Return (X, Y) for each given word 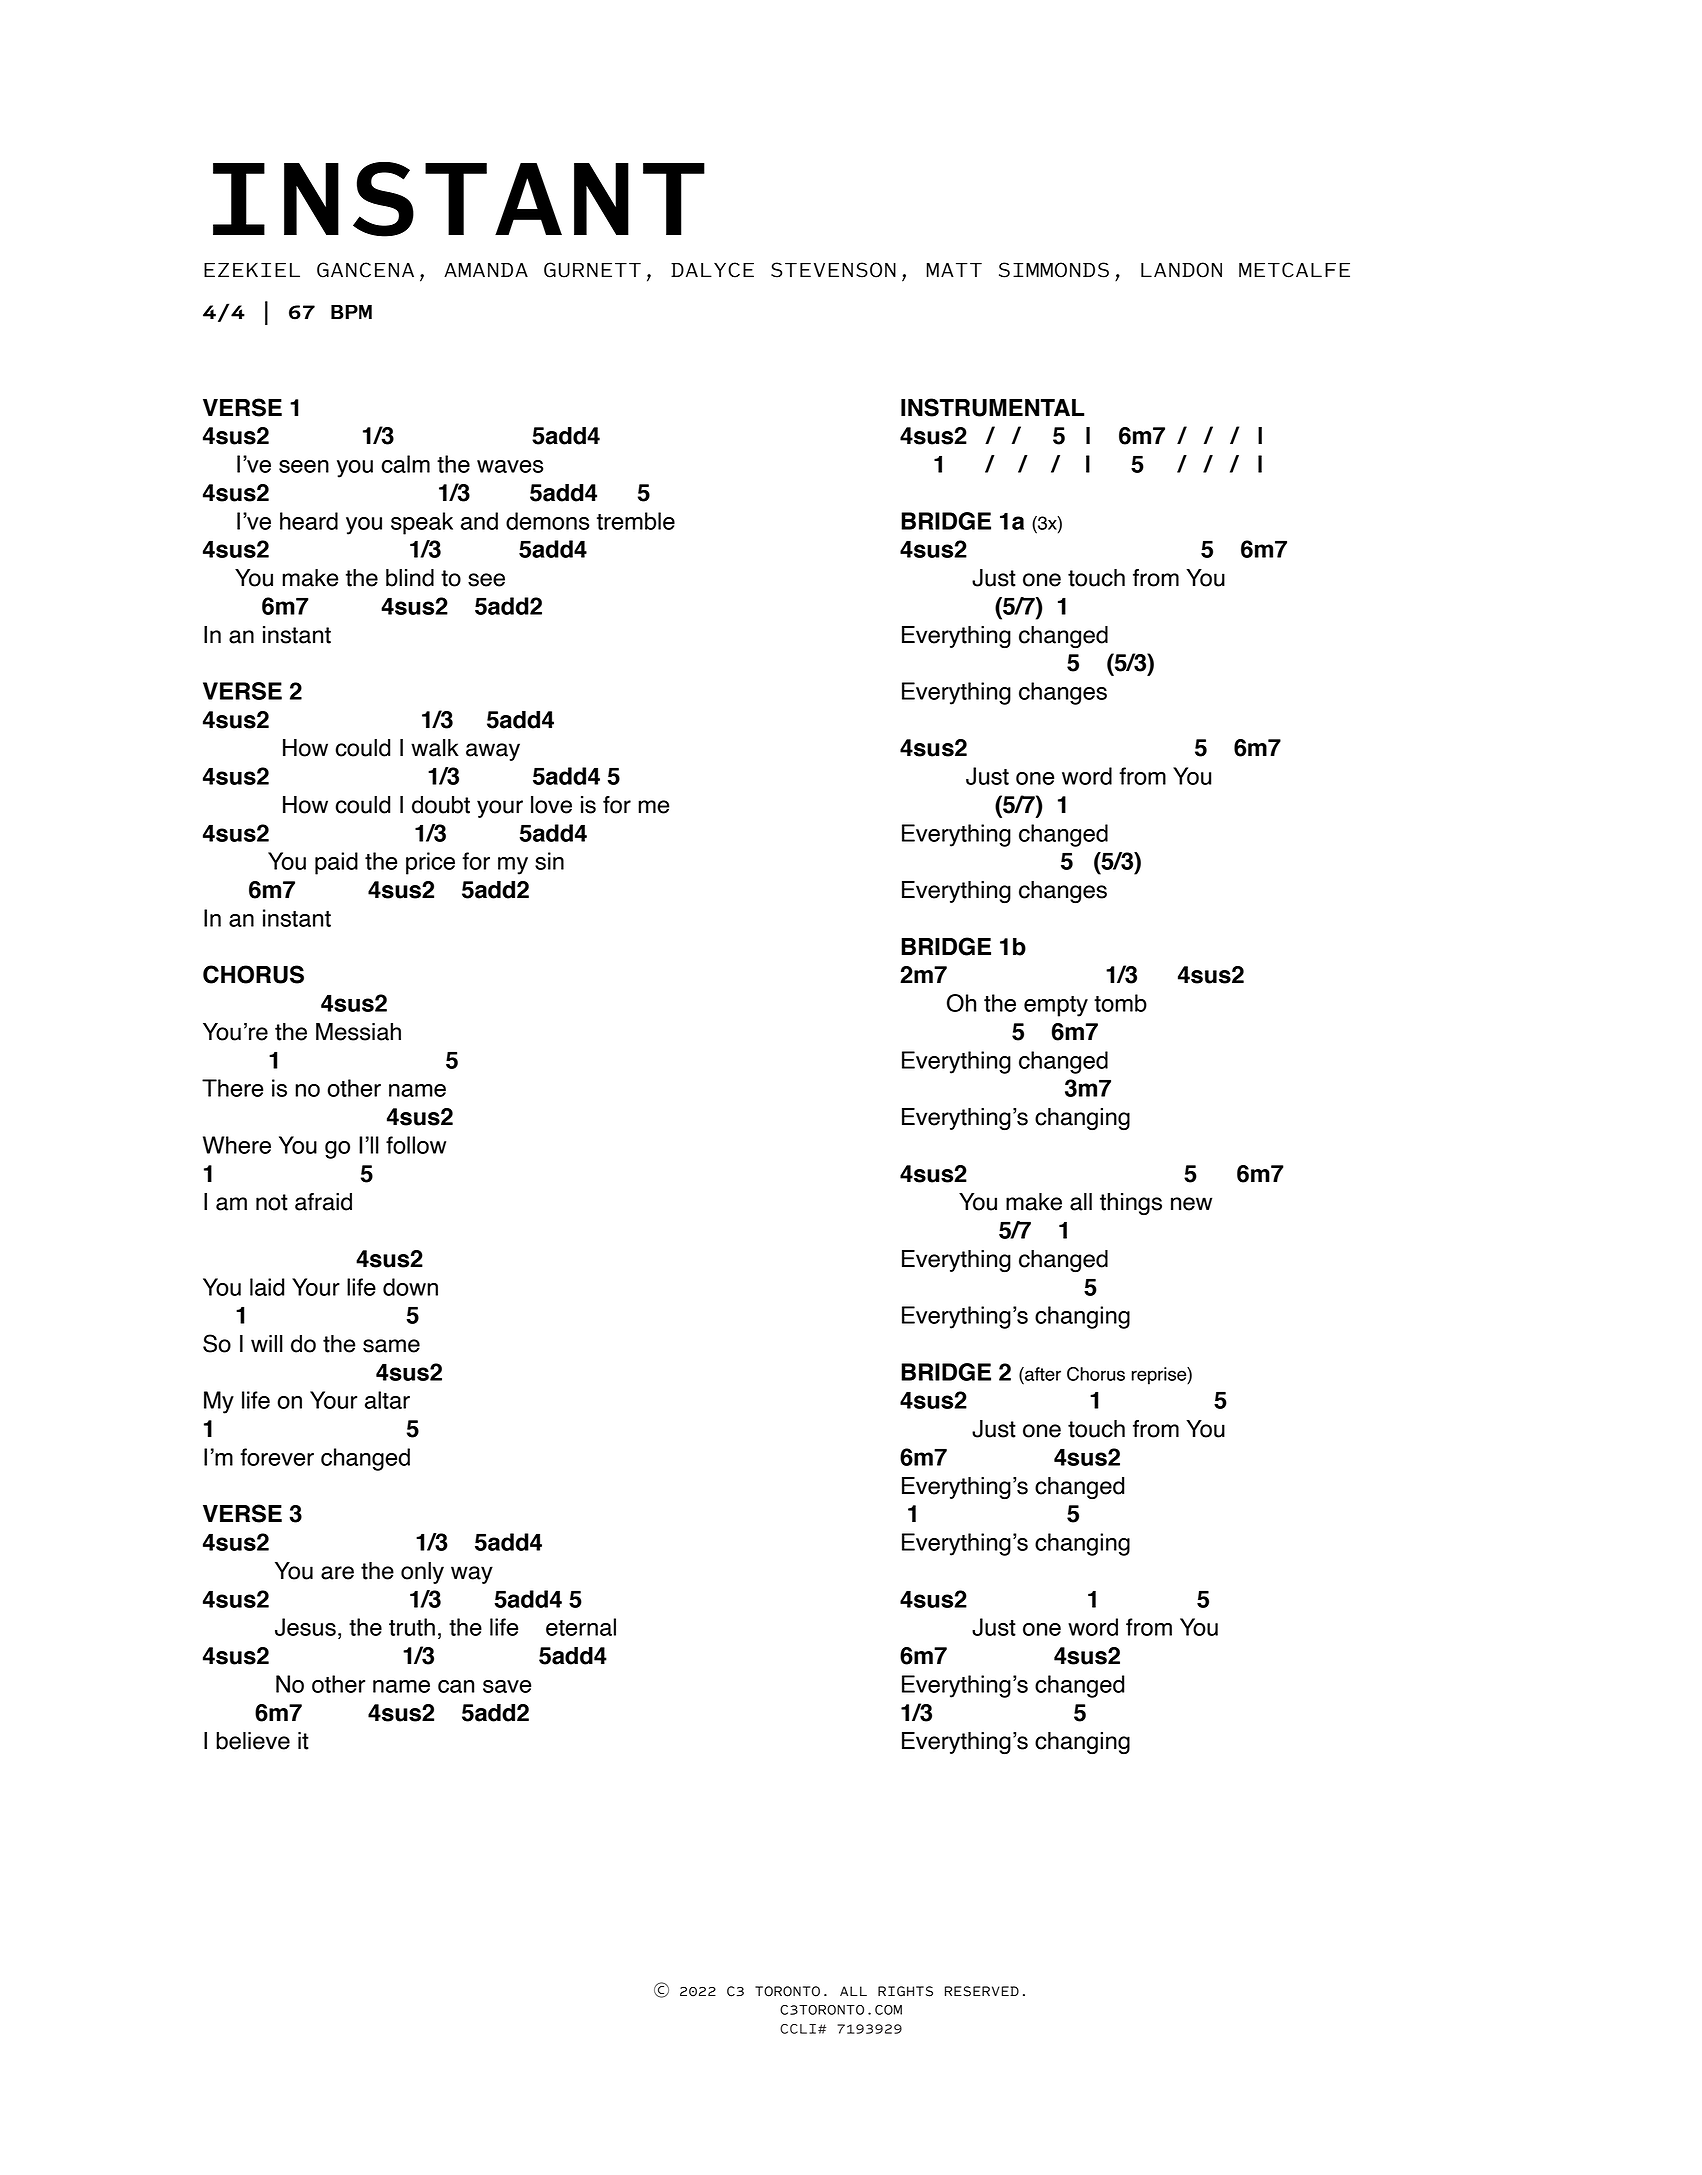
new (1191, 1204)
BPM (351, 312)
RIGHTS (905, 1991)
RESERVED (982, 1991)
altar (387, 1400)
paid (336, 863)
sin (549, 861)
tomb (1120, 1003)
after (1042, 1374)
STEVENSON (833, 270)
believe (253, 1741)
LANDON (1181, 270)
